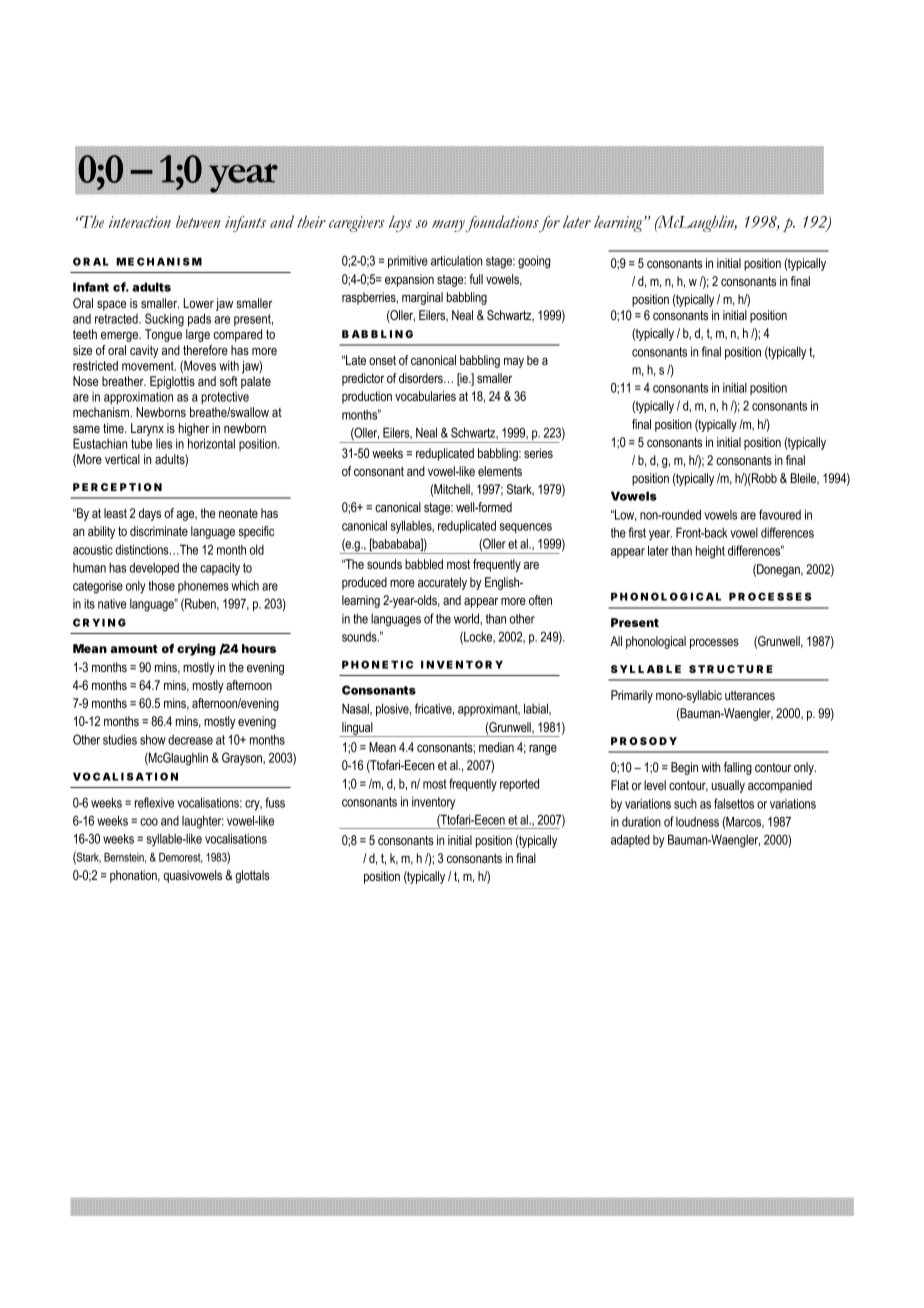 This page has width=924, height=1308. What do you see at coordinates (149, 822) in the page?
I see `coo` at bounding box center [149, 822].
